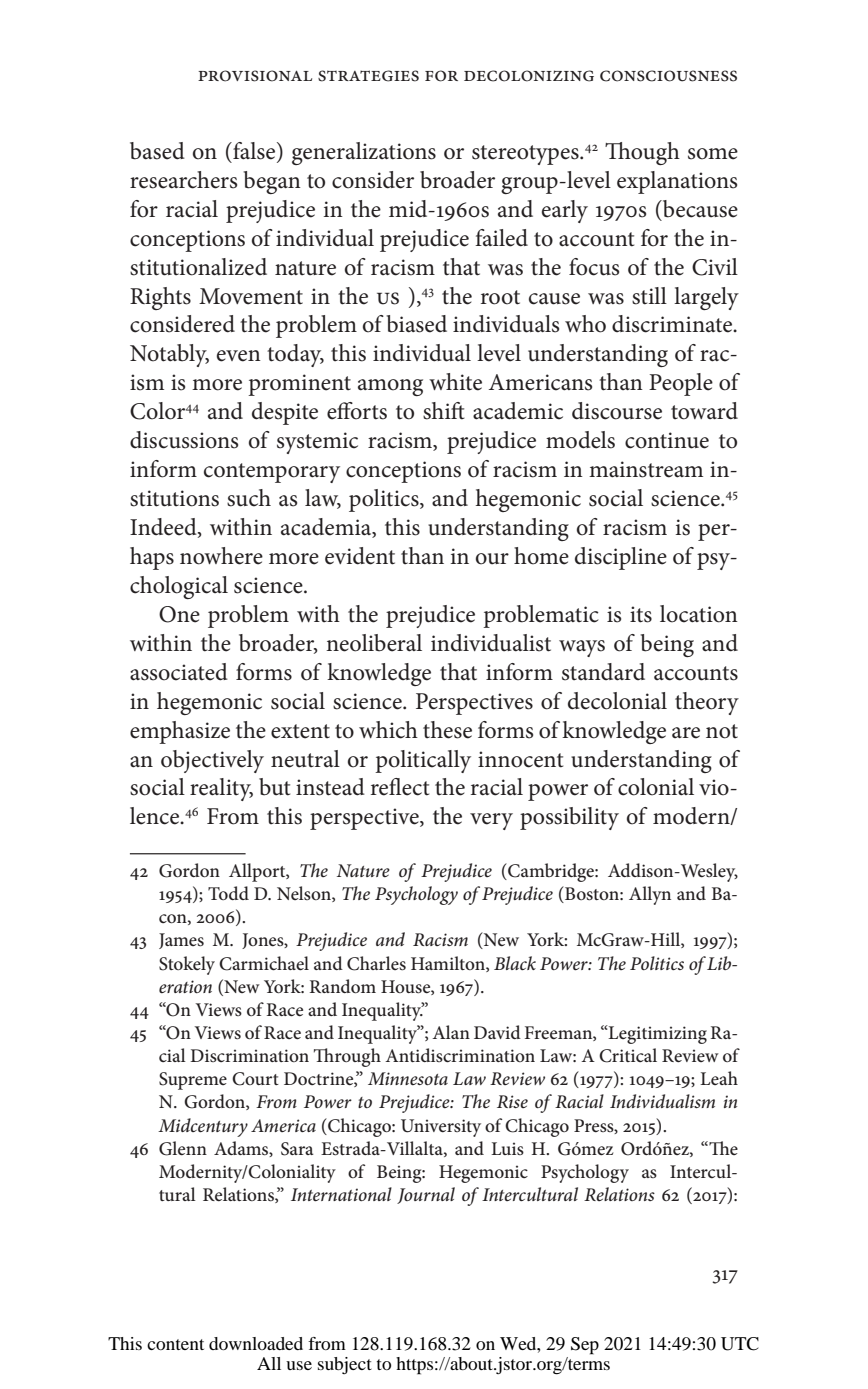  Describe the element at coordinates (455, 382) in the document. I see `white` at that location.
